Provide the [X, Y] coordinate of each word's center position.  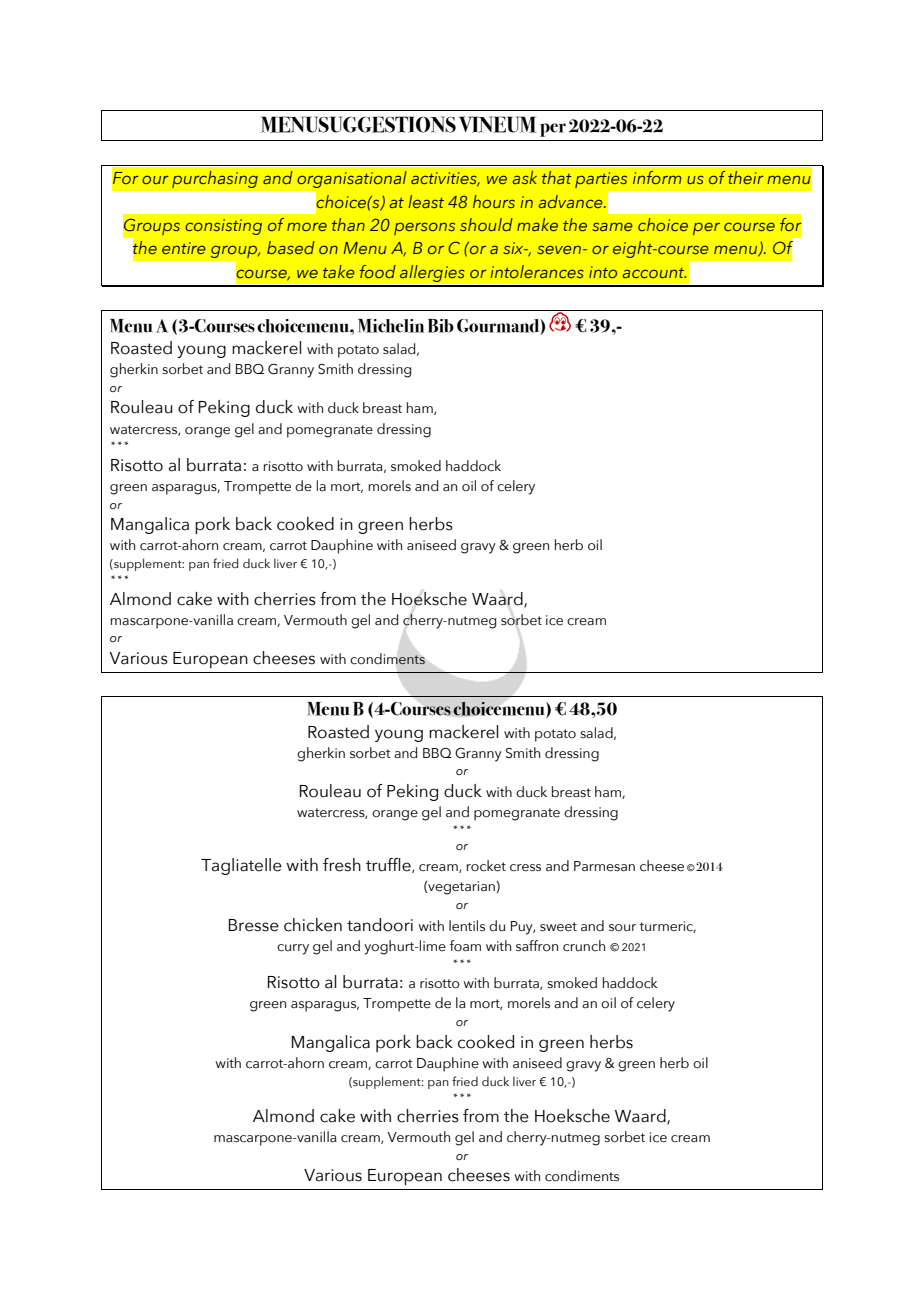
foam [465, 946]
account [654, 273]
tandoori [380, 925]
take [339, 271]
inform [657, 177]
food [378, 271]
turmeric [667, 927]
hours [494, 201]
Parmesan [604, 866]
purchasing [215, 180]
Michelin [391, 326]
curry [293, 949]
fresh [342, 865]
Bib [441, 326]
